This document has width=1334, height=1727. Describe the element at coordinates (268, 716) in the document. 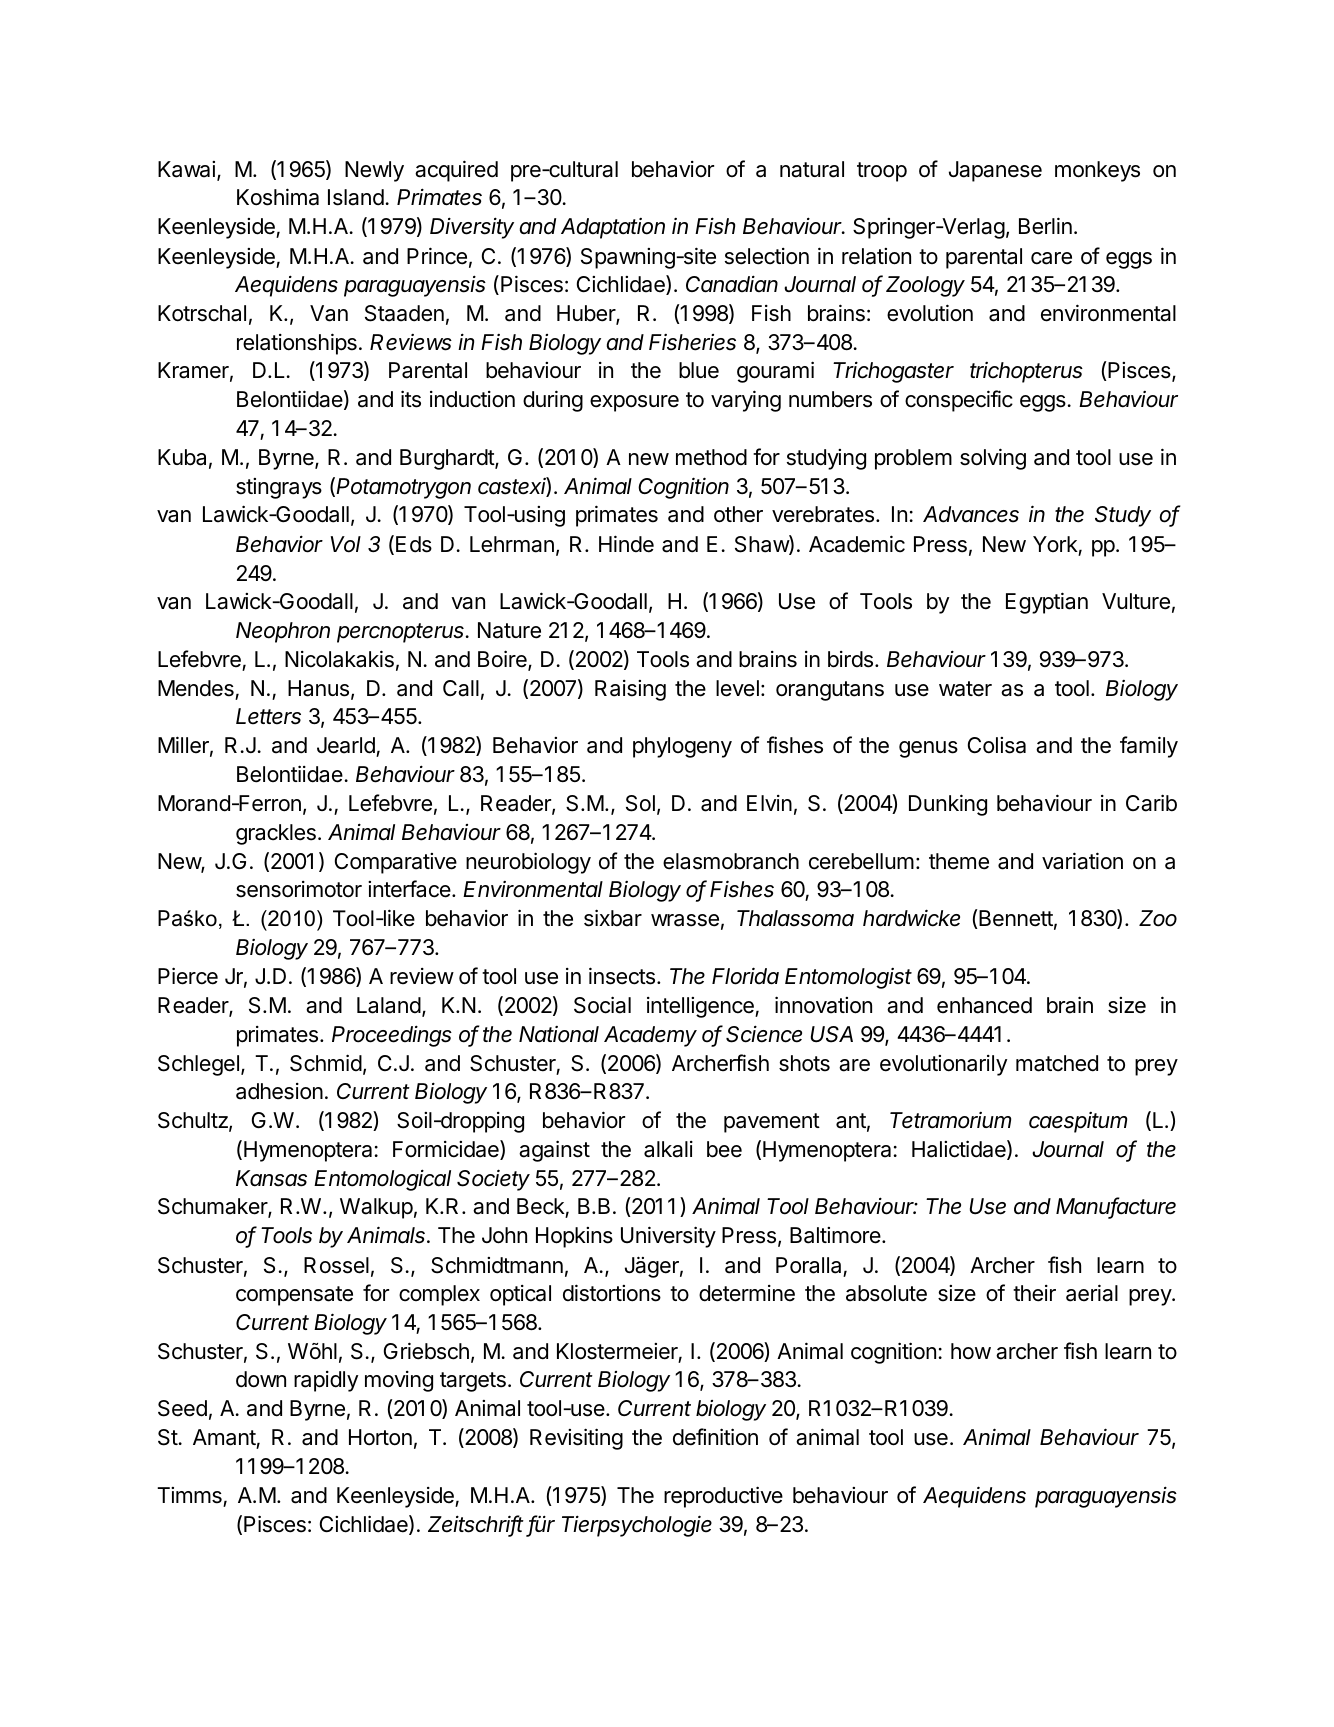

I see `Letters` at that location.
